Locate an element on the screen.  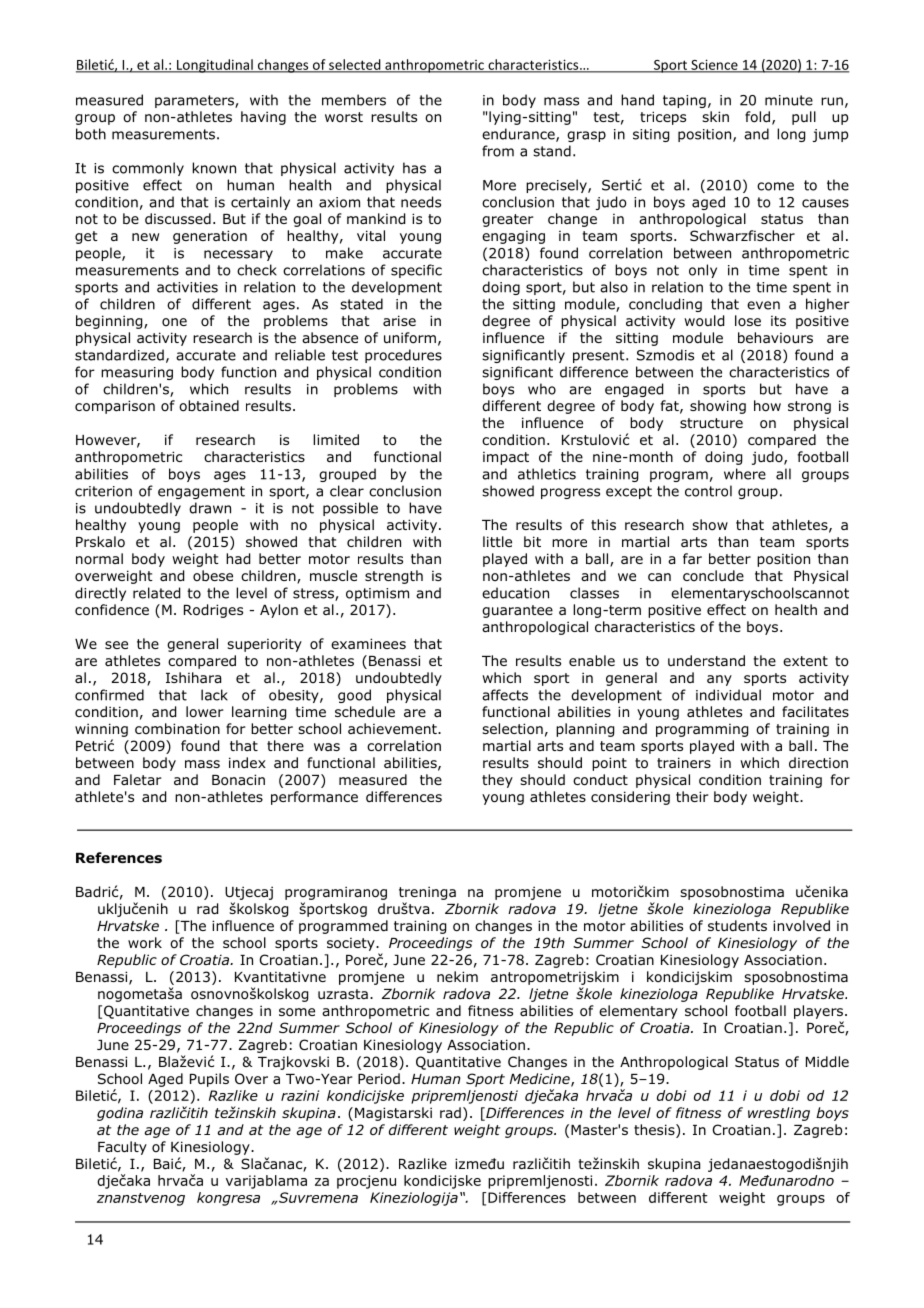
References is located at coordinates (119, 857).
